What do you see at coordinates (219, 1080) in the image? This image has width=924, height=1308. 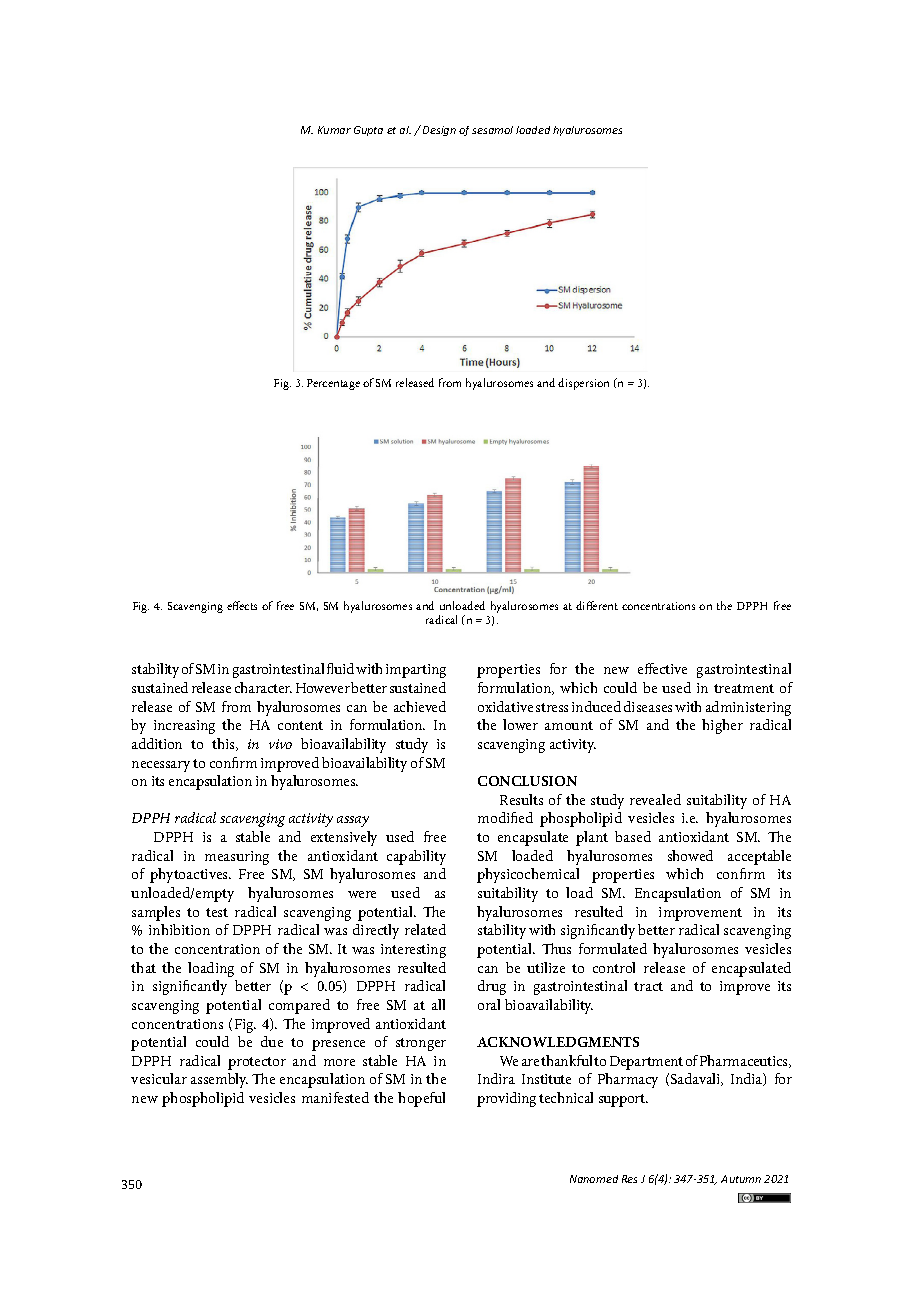 I see `assembly` at bounding box center [219, 1080].
